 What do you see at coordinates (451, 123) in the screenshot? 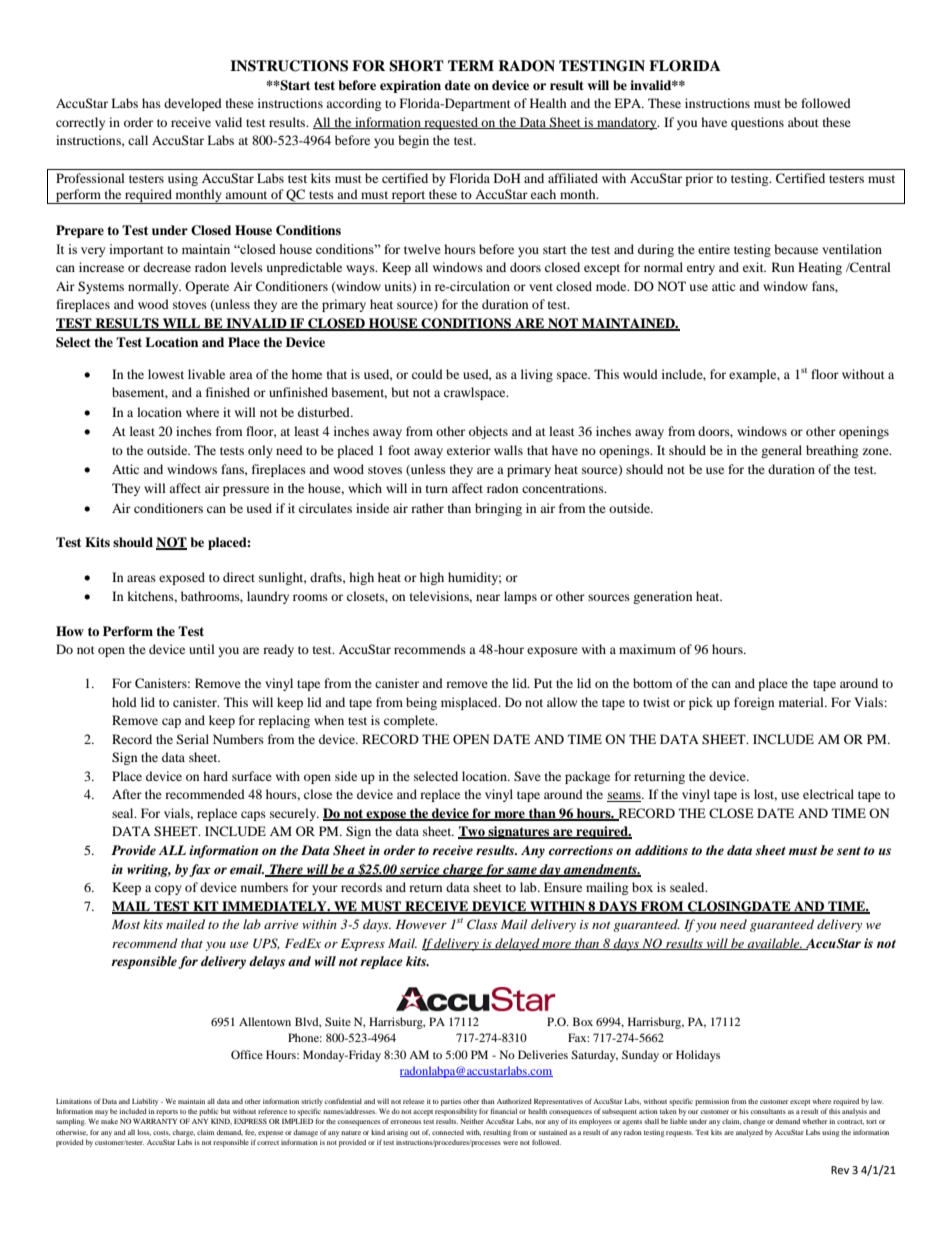
I see `requested` at bounding box center [451, 123].
